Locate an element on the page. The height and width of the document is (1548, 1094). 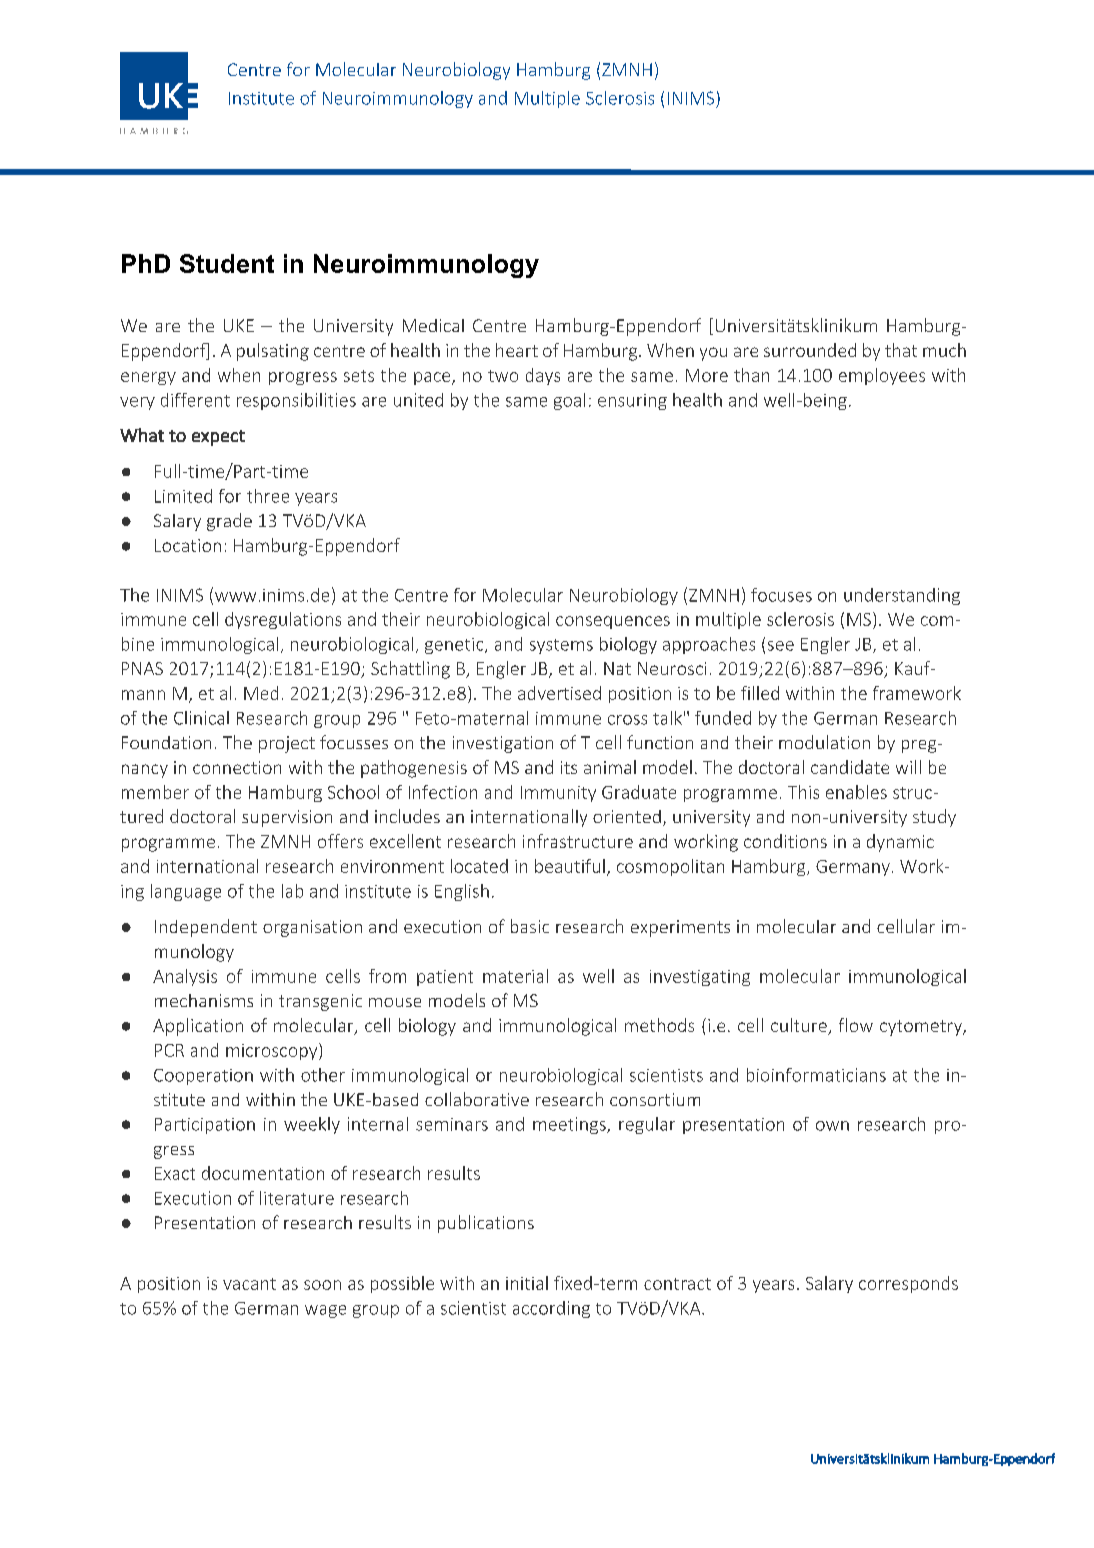
surrounded is located at coordinates (810, 350).
